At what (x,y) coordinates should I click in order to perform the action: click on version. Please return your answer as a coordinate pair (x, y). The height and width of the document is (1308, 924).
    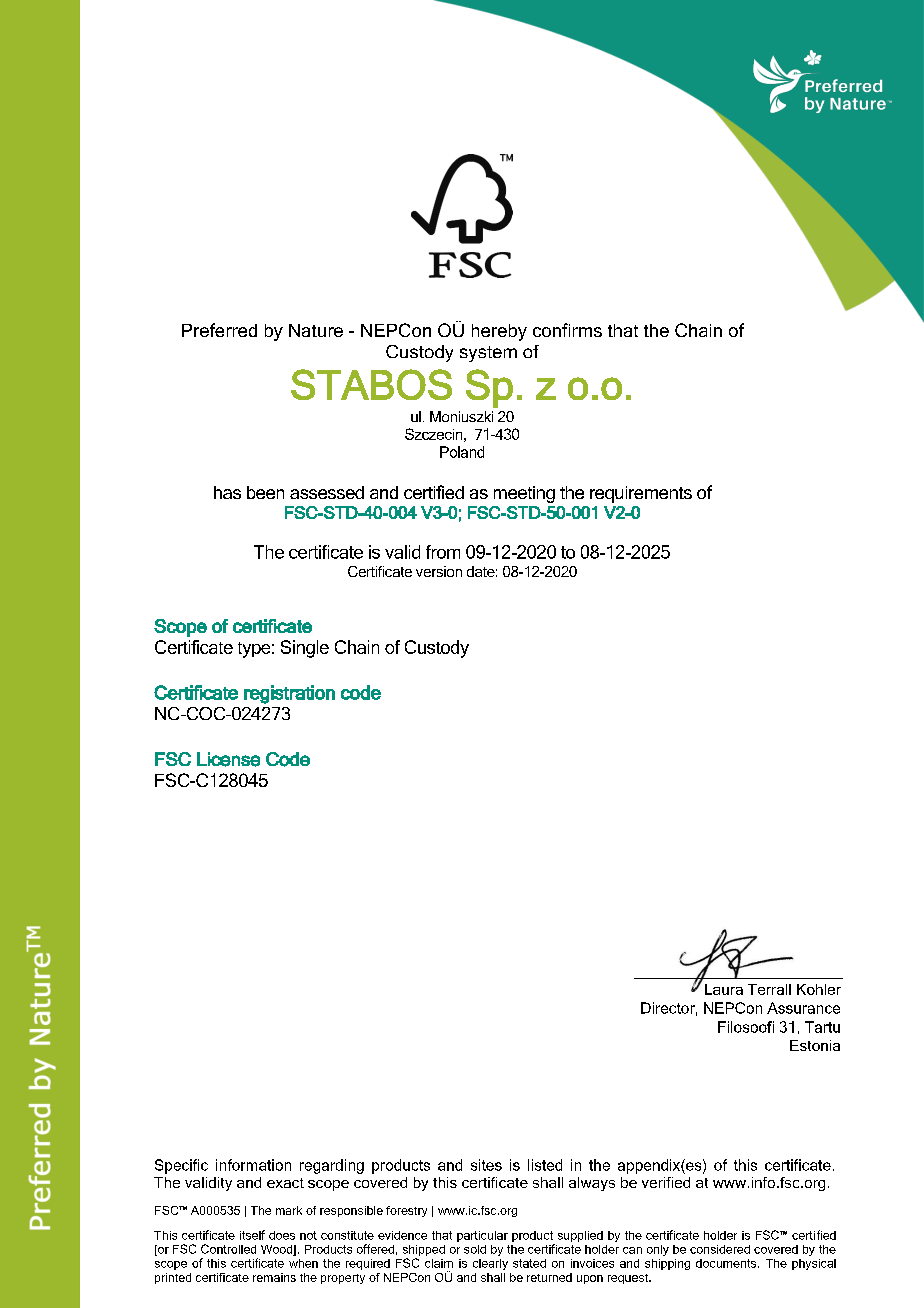
    Looking at the image, I should click on (439, 571).
